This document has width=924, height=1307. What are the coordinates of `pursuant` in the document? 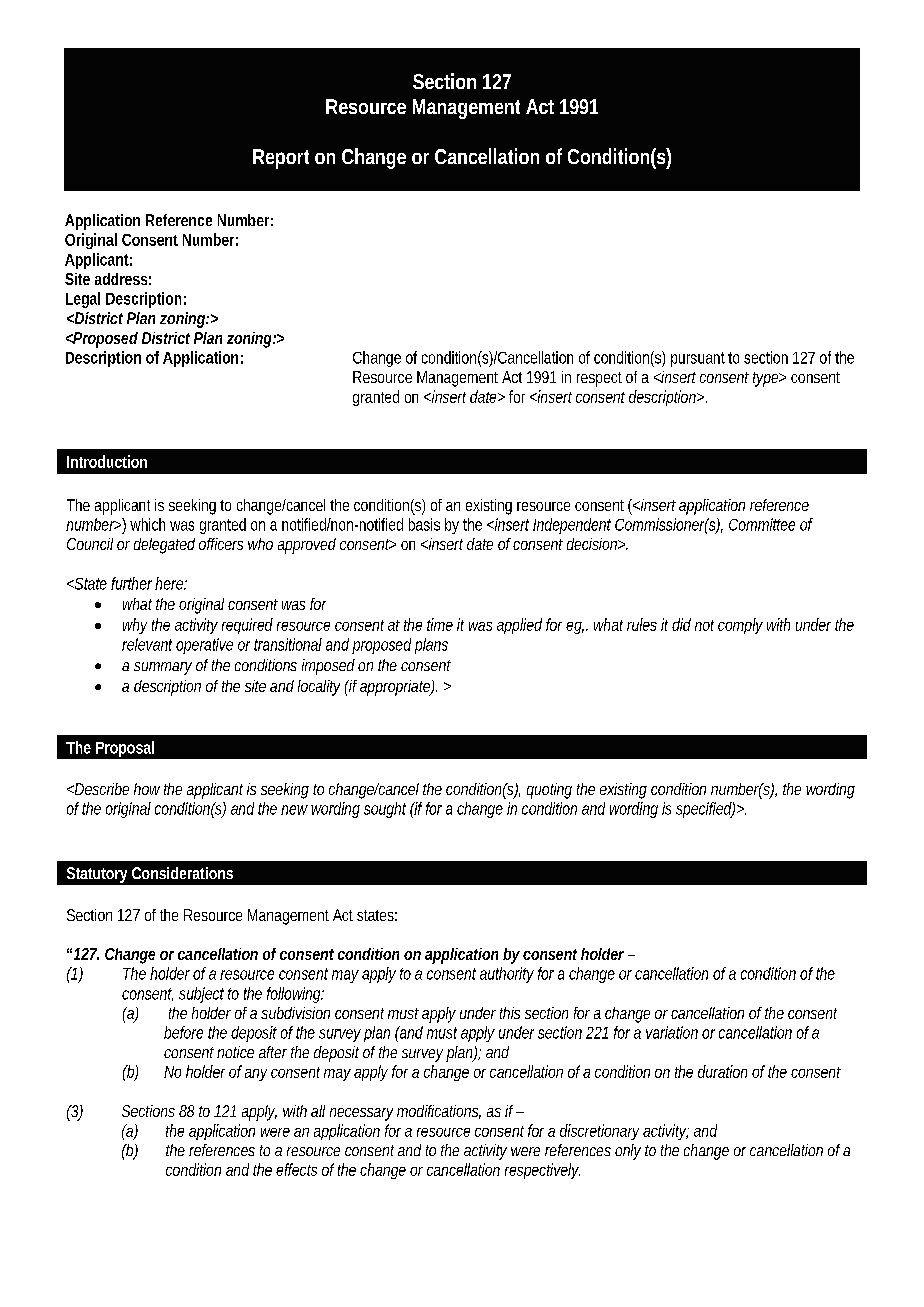 It's located at (698, 359).
